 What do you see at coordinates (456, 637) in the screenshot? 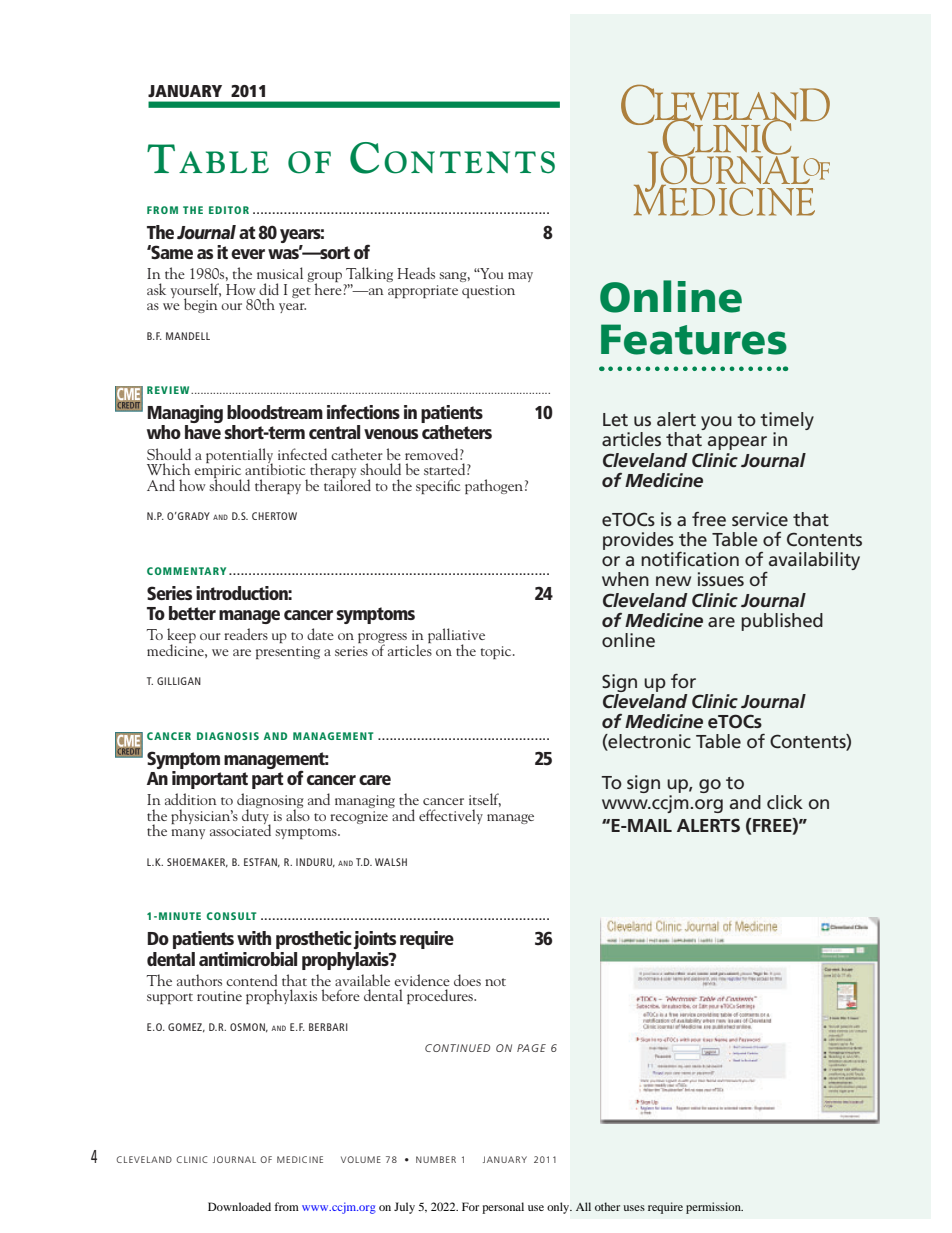
I see `palliative` at bounding box center [456, 637].
